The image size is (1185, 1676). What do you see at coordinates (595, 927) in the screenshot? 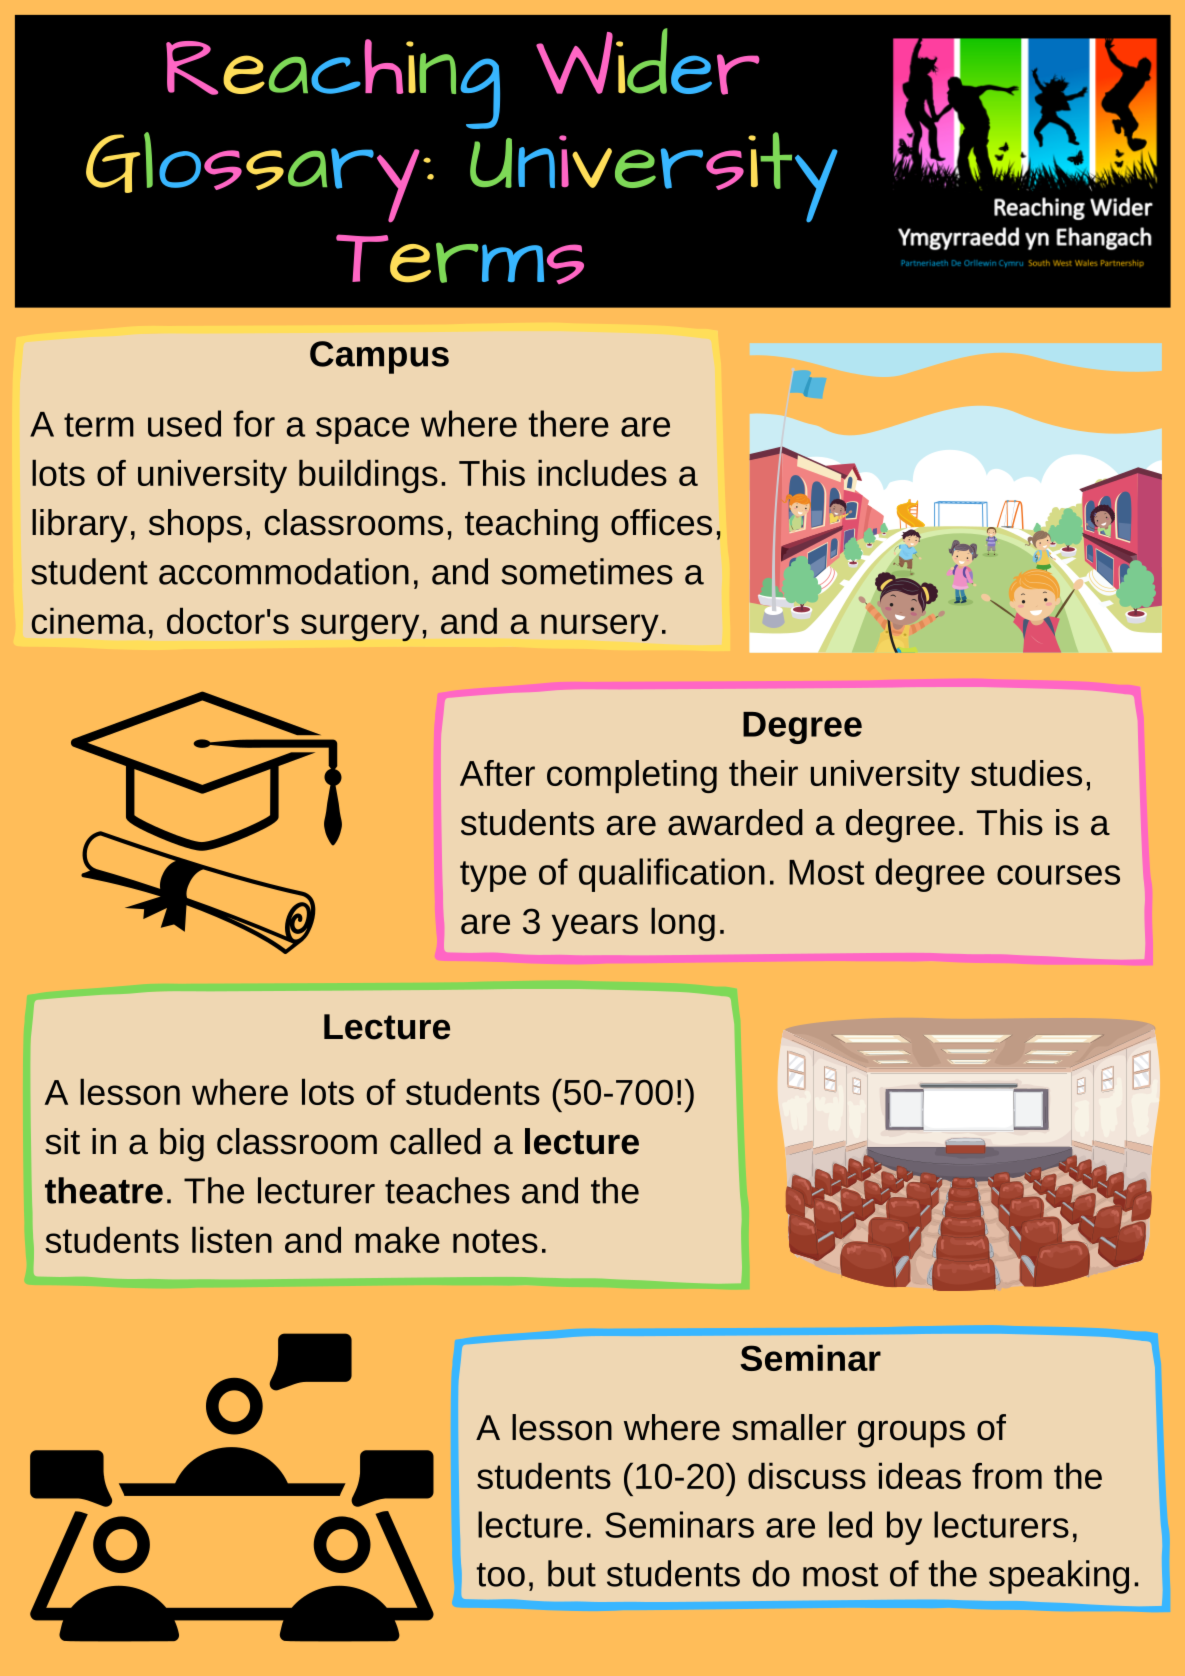
I see `years` at bounding box center [595, 927].
